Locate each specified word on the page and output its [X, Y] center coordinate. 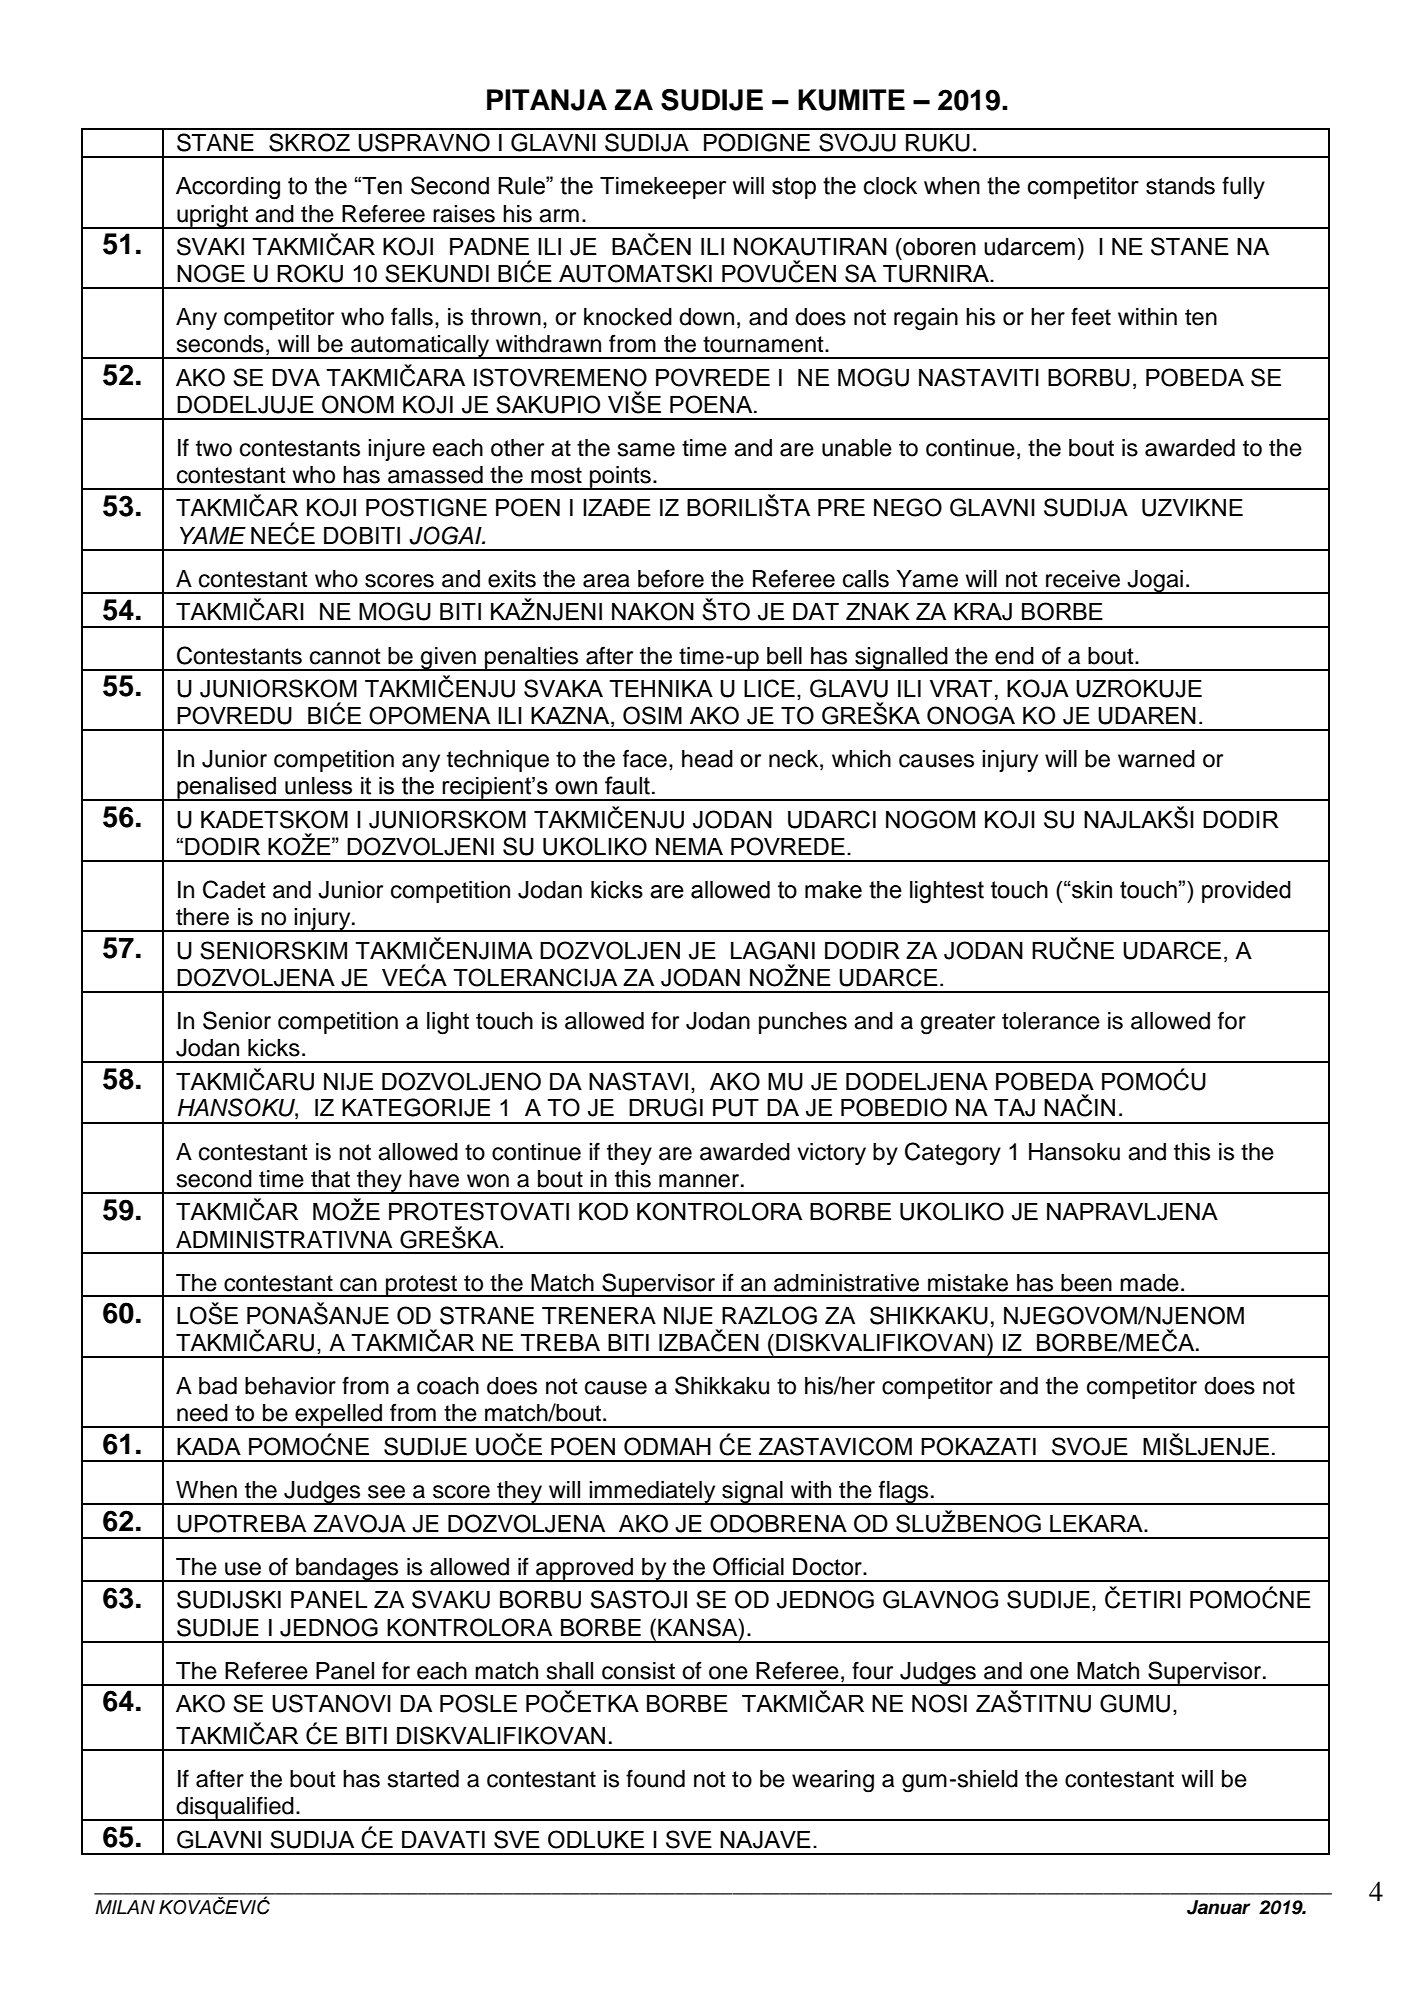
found [655, 1778]
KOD [603, 1211]
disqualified [235, 1808]
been [1086, 1283]
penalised [226, 789]
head [707, 759]
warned [1156, 759]
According [228, 188]
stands [1180, 186]
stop [794, 188]
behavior [290, 1386]
